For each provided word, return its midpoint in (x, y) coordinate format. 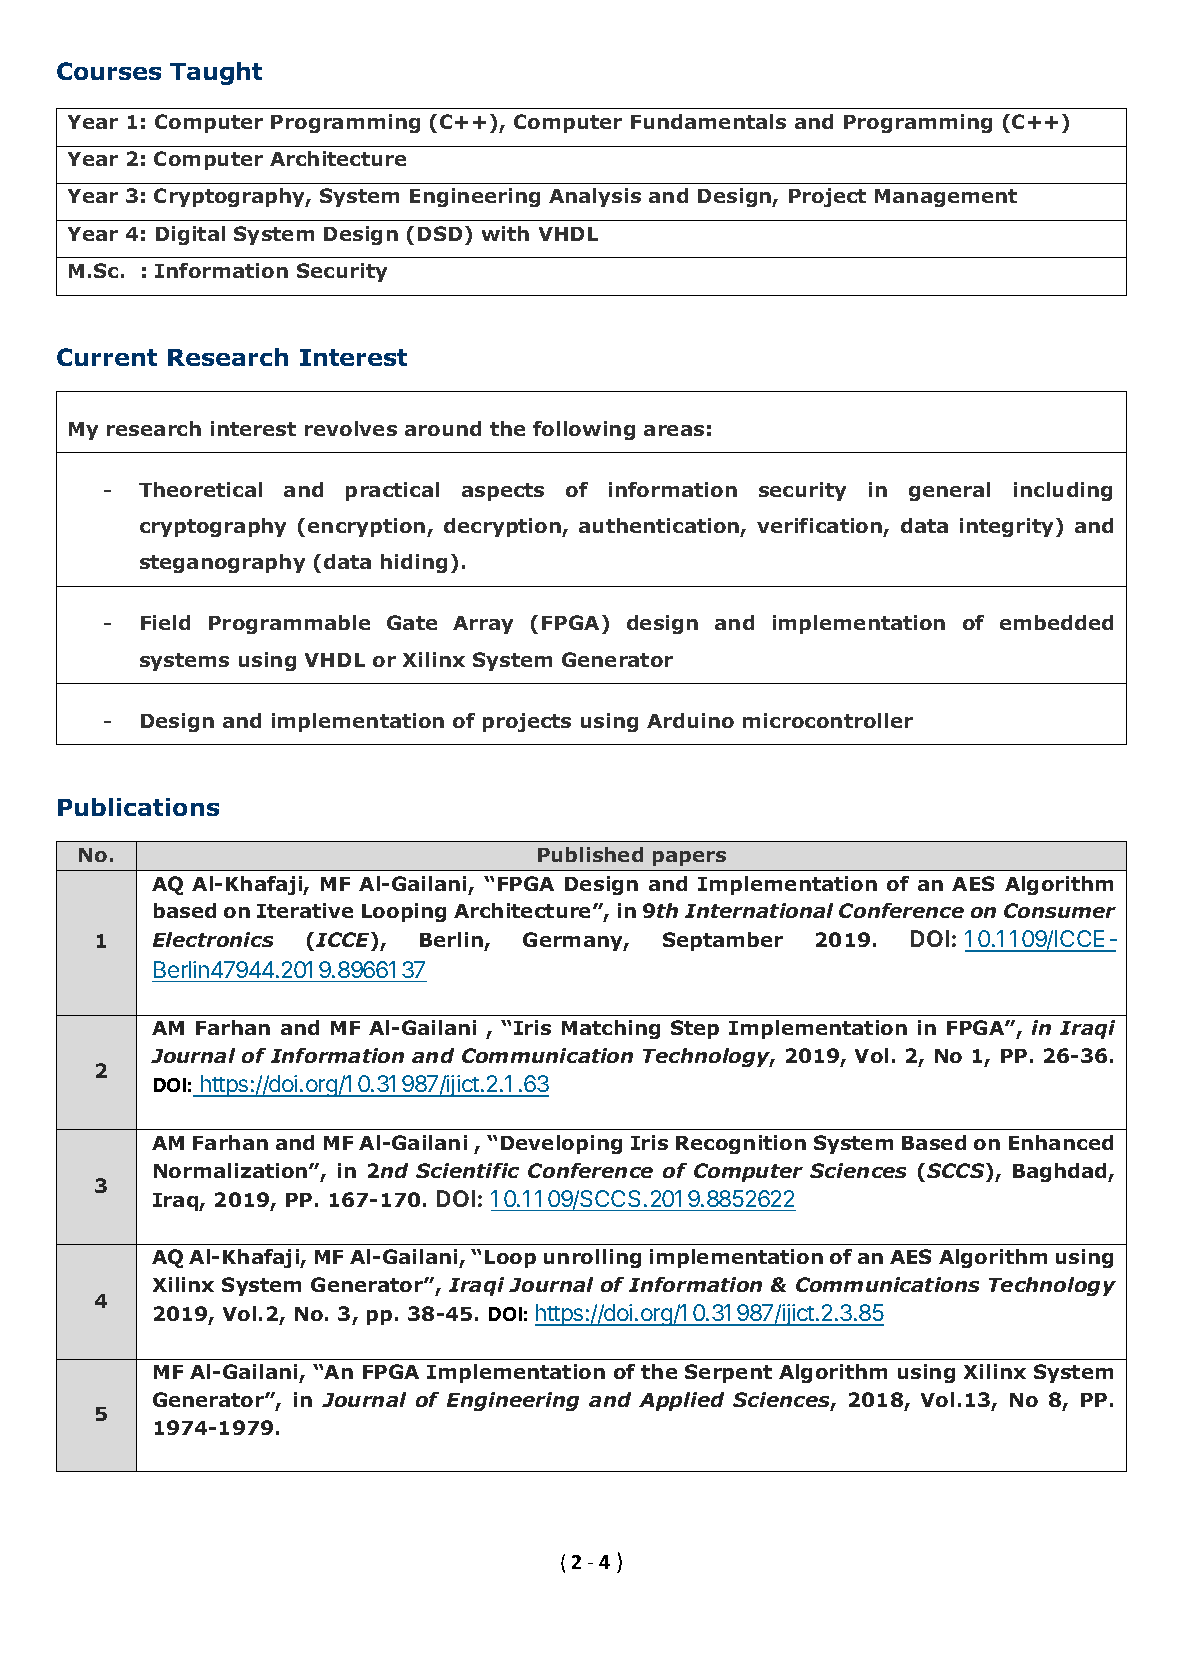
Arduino (690, 720)
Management (946, 198)
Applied (681, 1401)
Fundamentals (708, 121)
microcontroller (828, 720)
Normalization (232, 1170)
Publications (138, 807)
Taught (216, 73)
